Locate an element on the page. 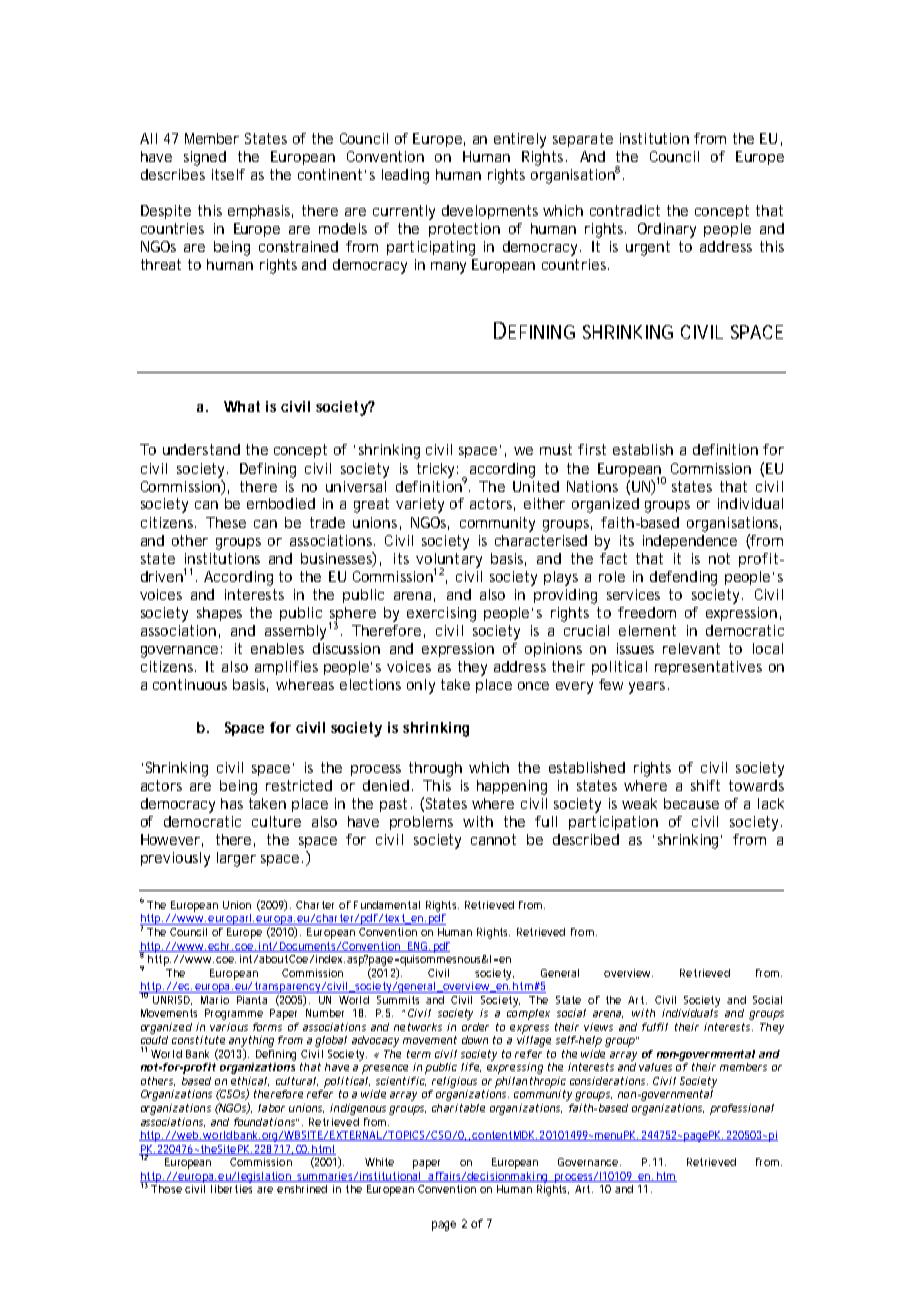 The width and height of the document is (924, 1308). signed is located at coordinates (205, 158).
